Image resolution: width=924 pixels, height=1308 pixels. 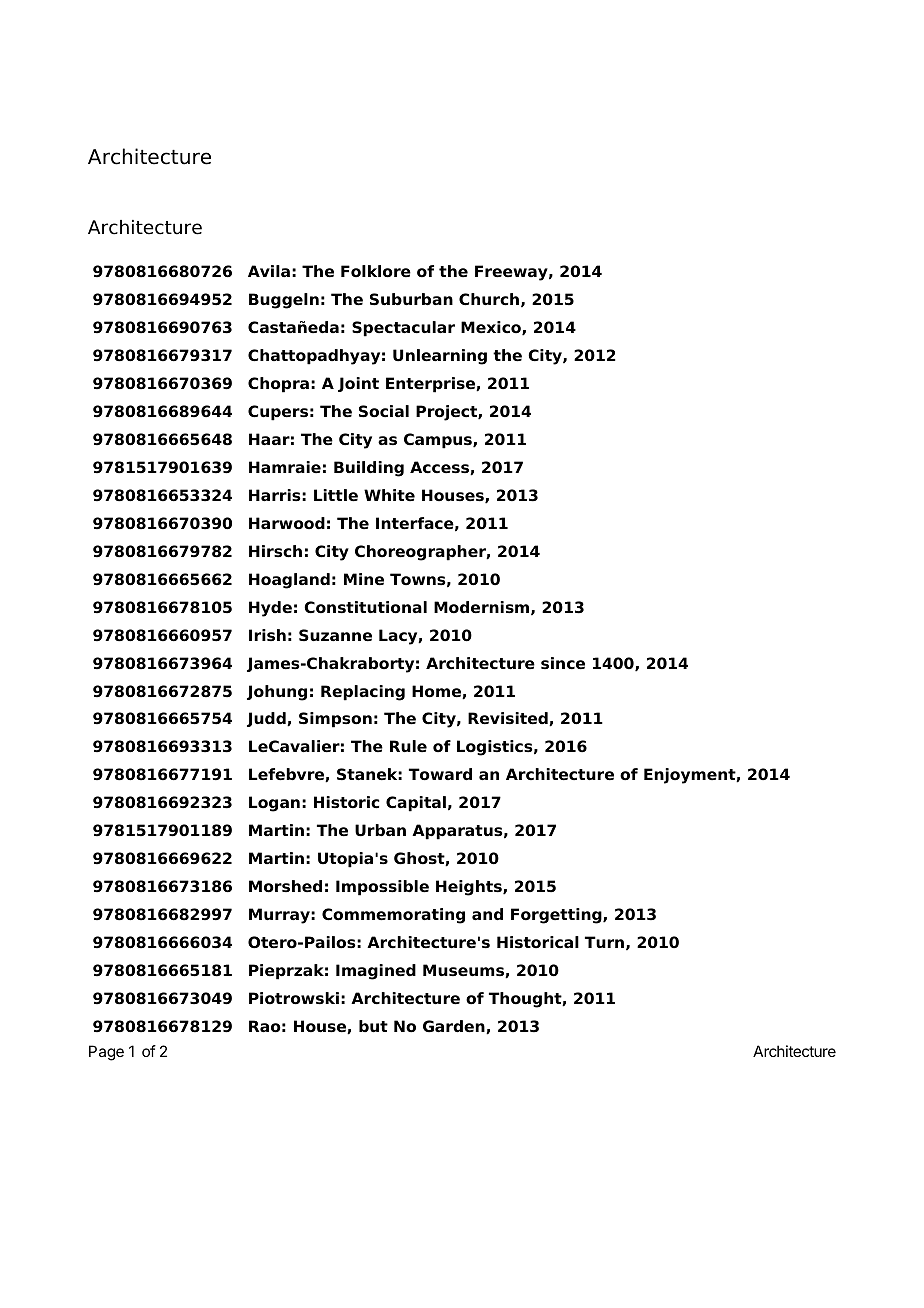 I want to click on Logan, so click(x=274, y=804).
